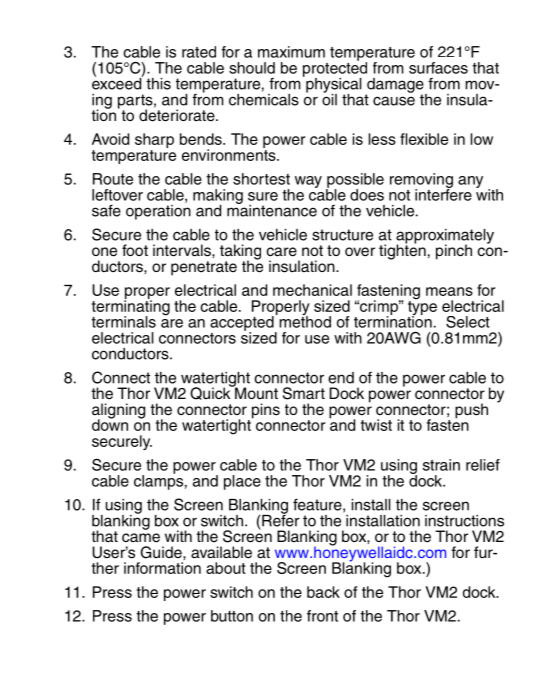 This page has height=699, width=540. Describe the element at coordinates (291, 52) in the page. I see `maximum` at that location.
